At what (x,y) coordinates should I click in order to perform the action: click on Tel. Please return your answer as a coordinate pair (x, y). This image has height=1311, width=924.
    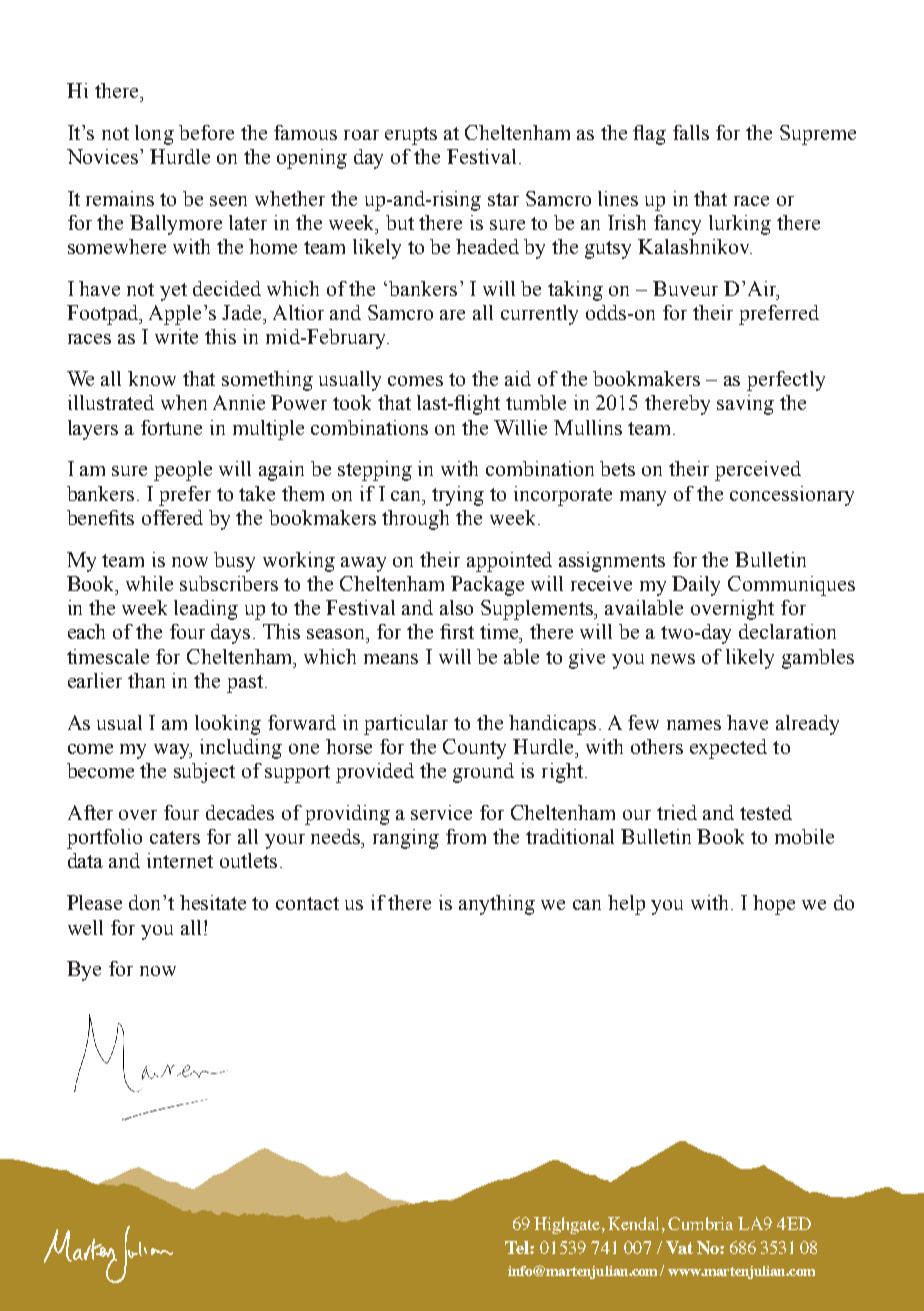
    Looking at the image, I should click on (518, 1247).
